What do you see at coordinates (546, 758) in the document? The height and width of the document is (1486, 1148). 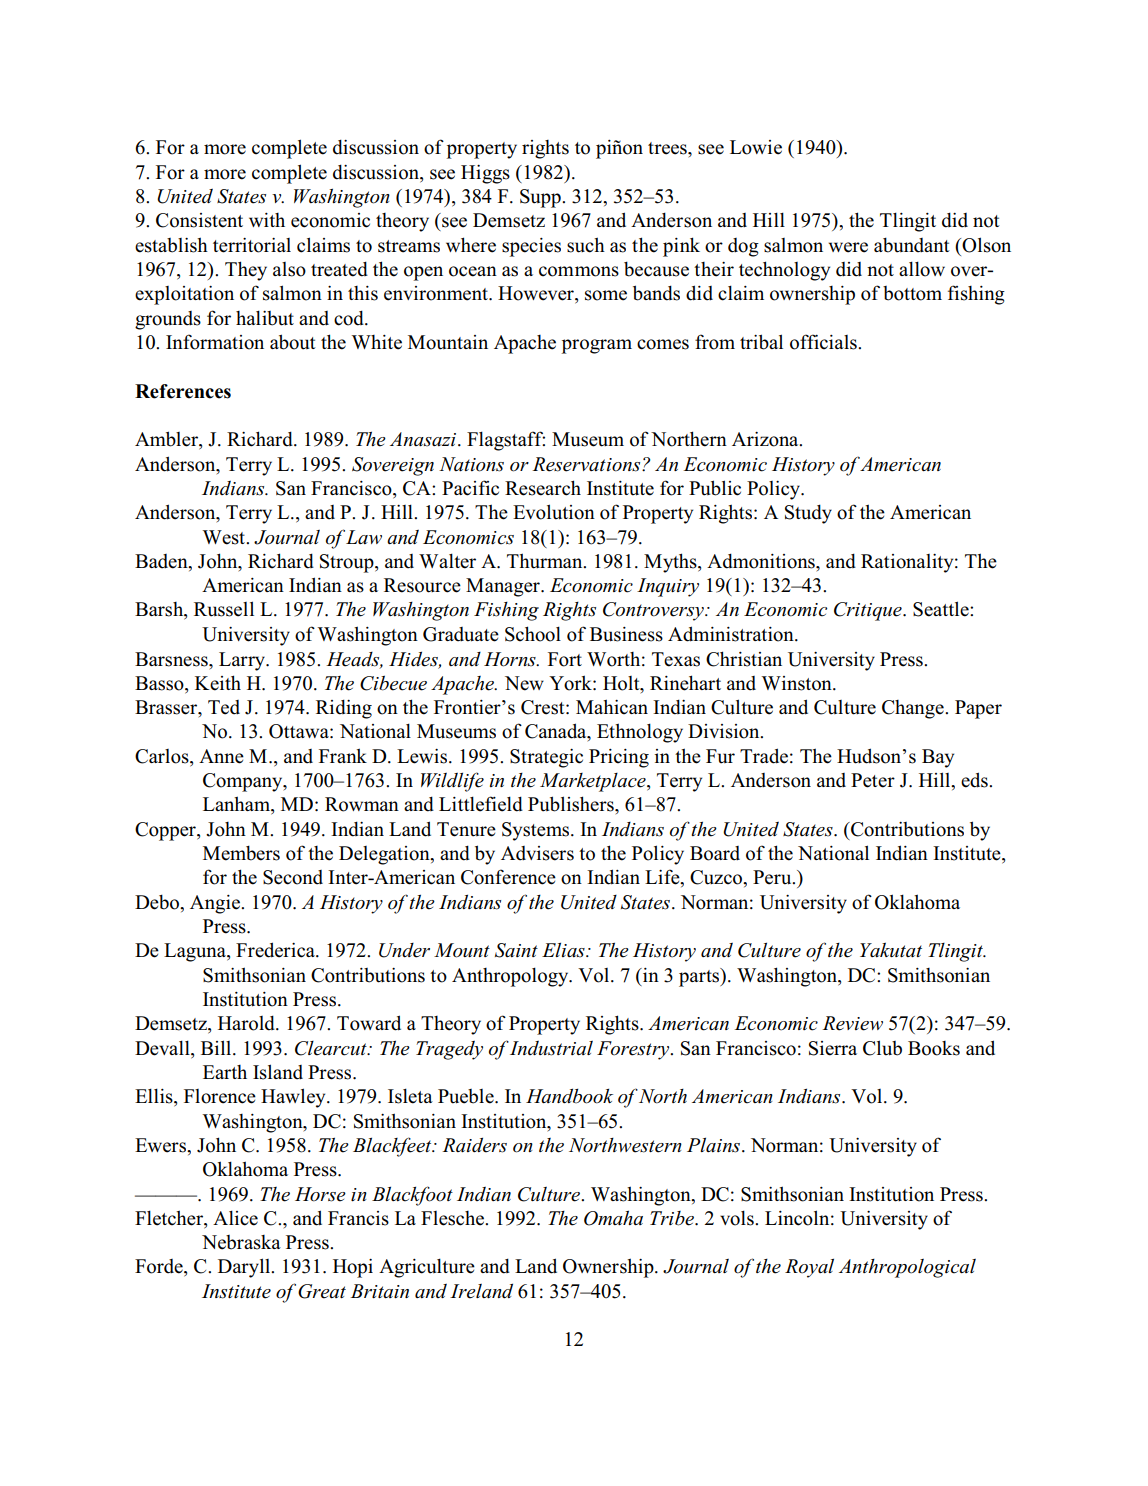 I see `Strategic` at bounding box center [546, 758].
